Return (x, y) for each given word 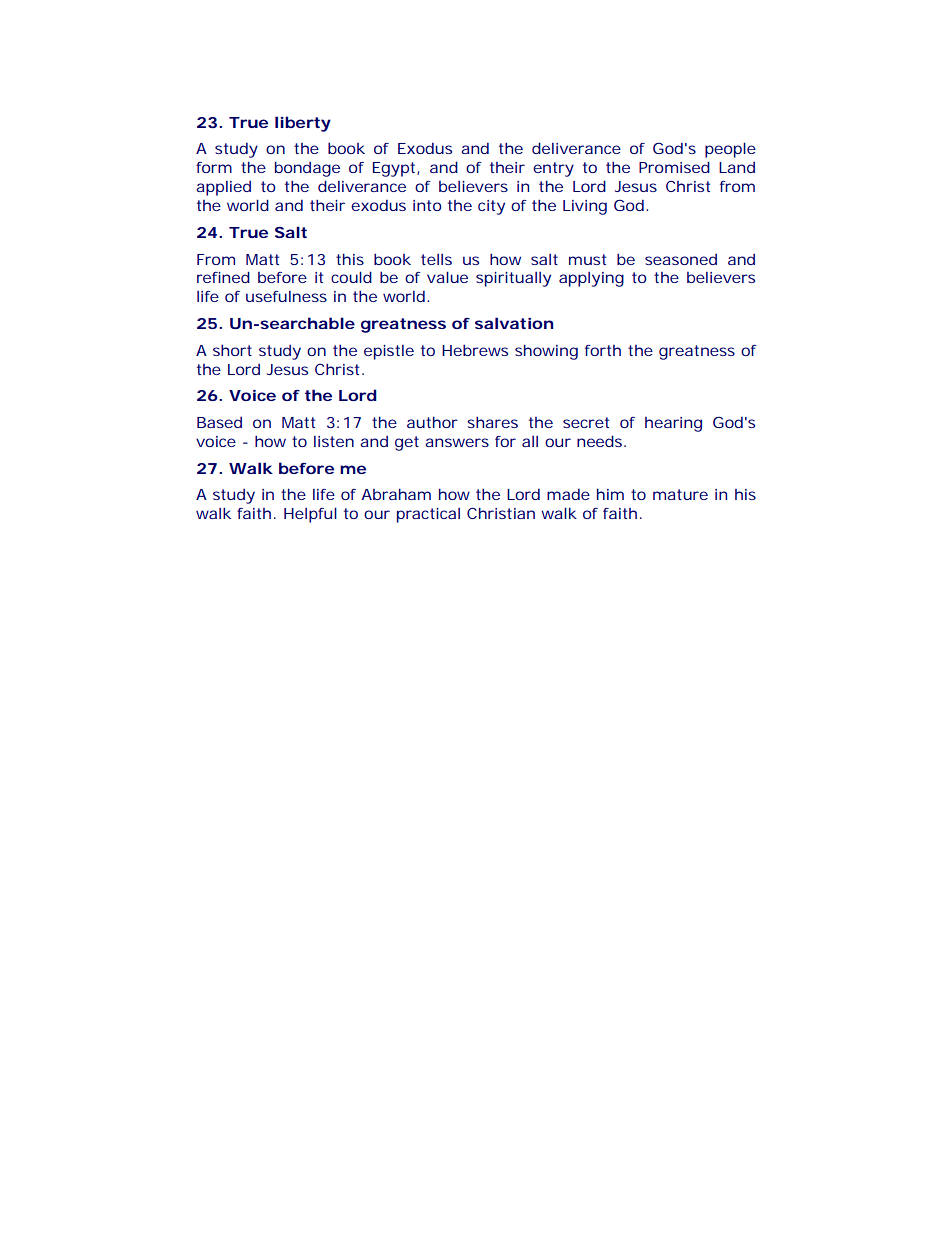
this (350, 259)
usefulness (286, 296)
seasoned (681, 259)
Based (219, 422)
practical (428, 515)
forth (603, 350)
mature (680, 494)
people (730, 150)
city (491, 207)
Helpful (310, 515)
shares (492, 422)
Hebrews (475, 350)
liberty (303, 124)
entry (553, 169)
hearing (673, 424)
